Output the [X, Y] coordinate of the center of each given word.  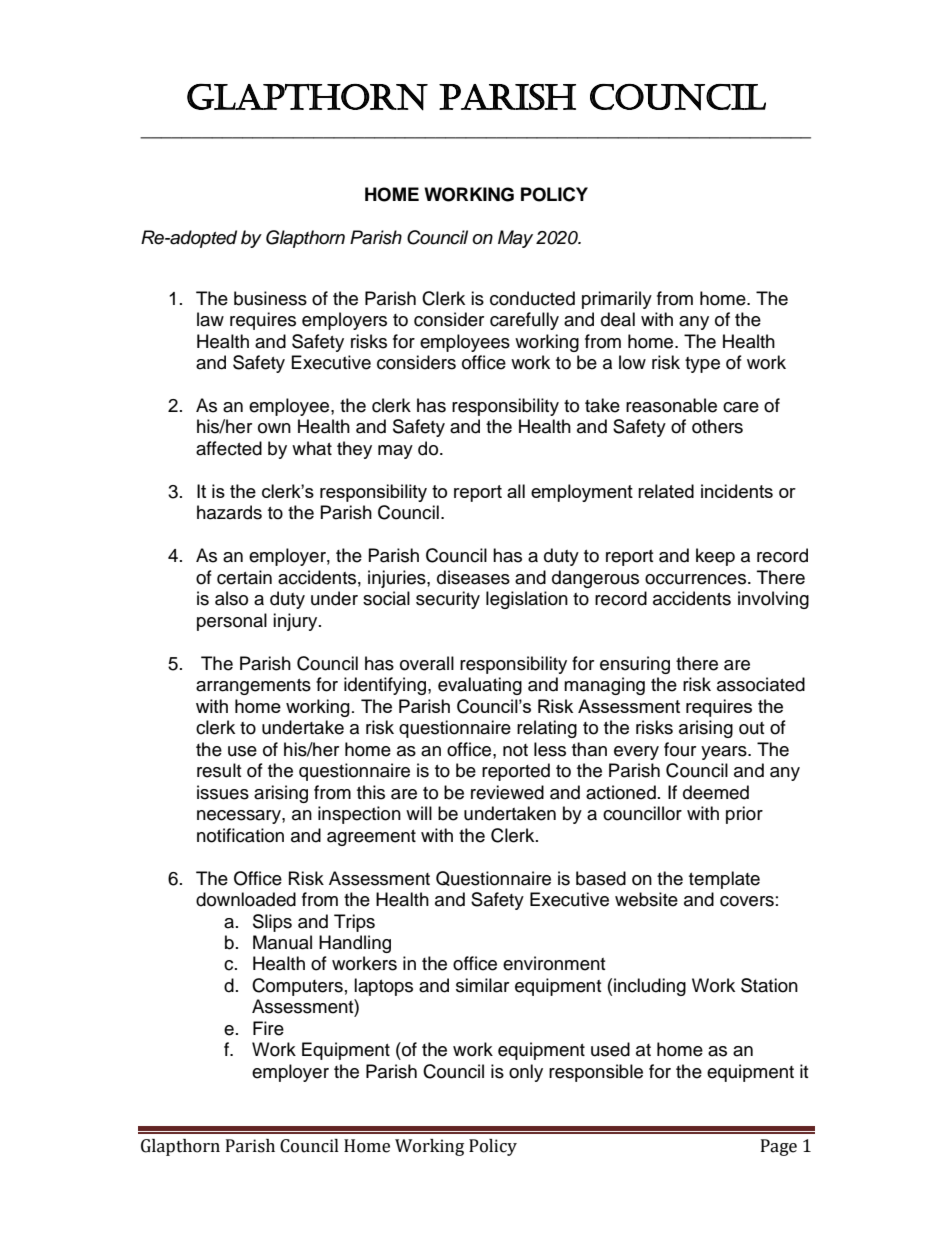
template [724, 880]
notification [240, 835]
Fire [268, 1028]
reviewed [507, 792]
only [526, 1073]
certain [244, 577]
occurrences [697, 579]
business [270, 298]
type [702, 365]
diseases [473, 577]
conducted [532, 298]
